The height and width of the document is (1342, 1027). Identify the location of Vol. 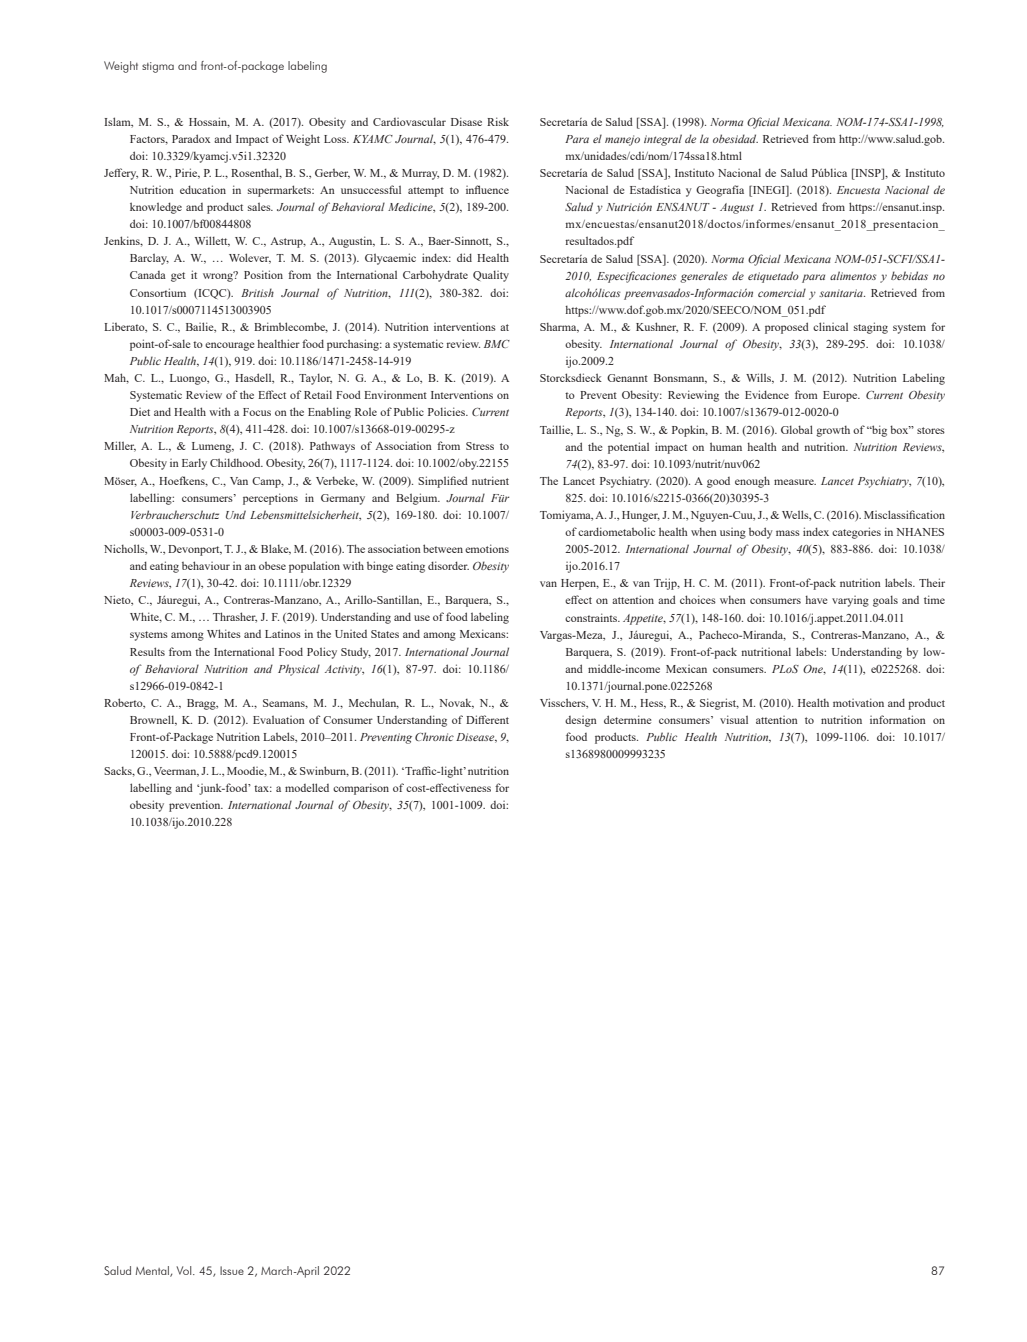
(185, 1270).
